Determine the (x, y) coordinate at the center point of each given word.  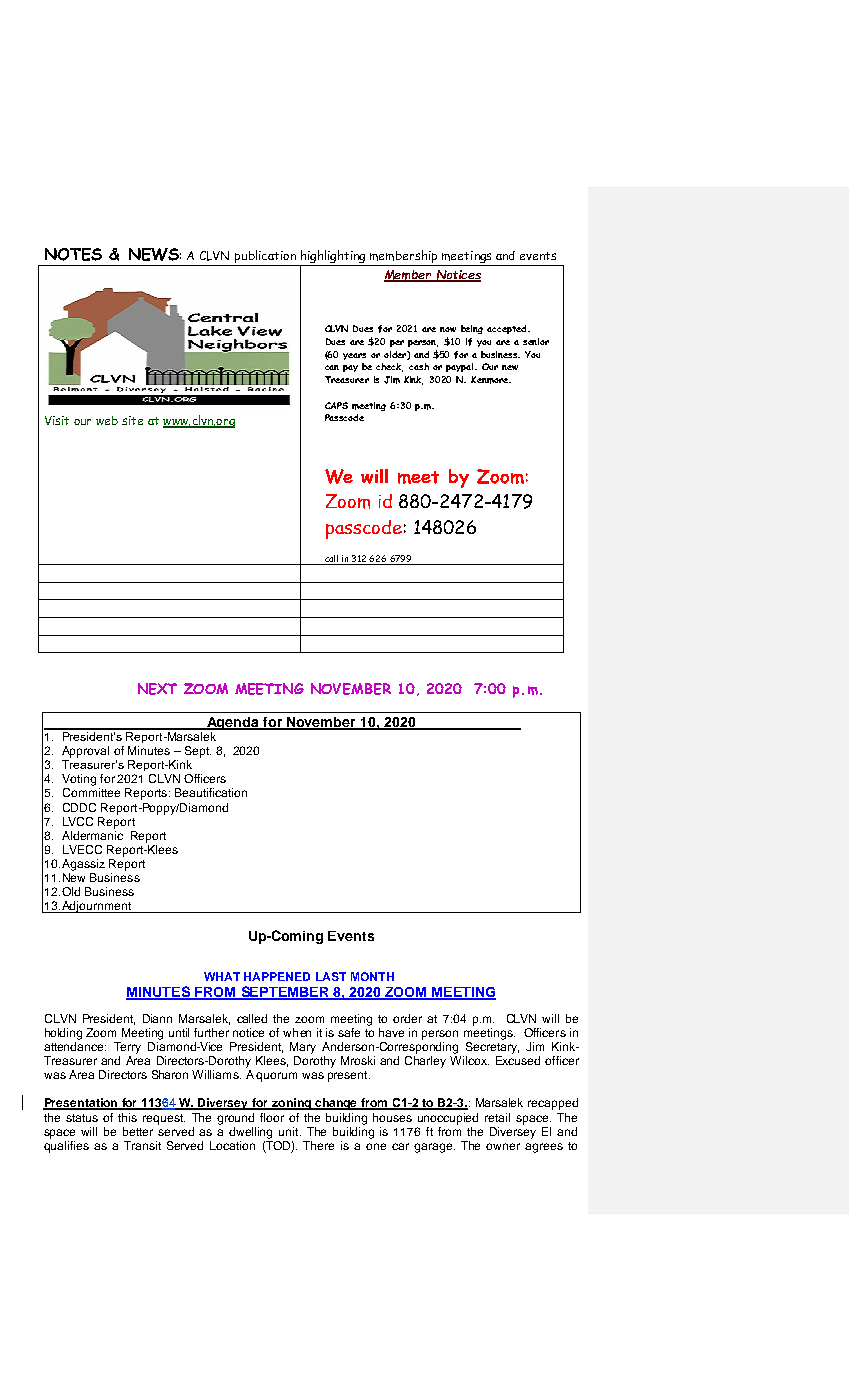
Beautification (211, 792)
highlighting (333, 258)
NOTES (73, 254)
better (138, 1131)
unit (290, 1131)
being (472, 329)
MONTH (372, 976)
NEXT (157, 689)
